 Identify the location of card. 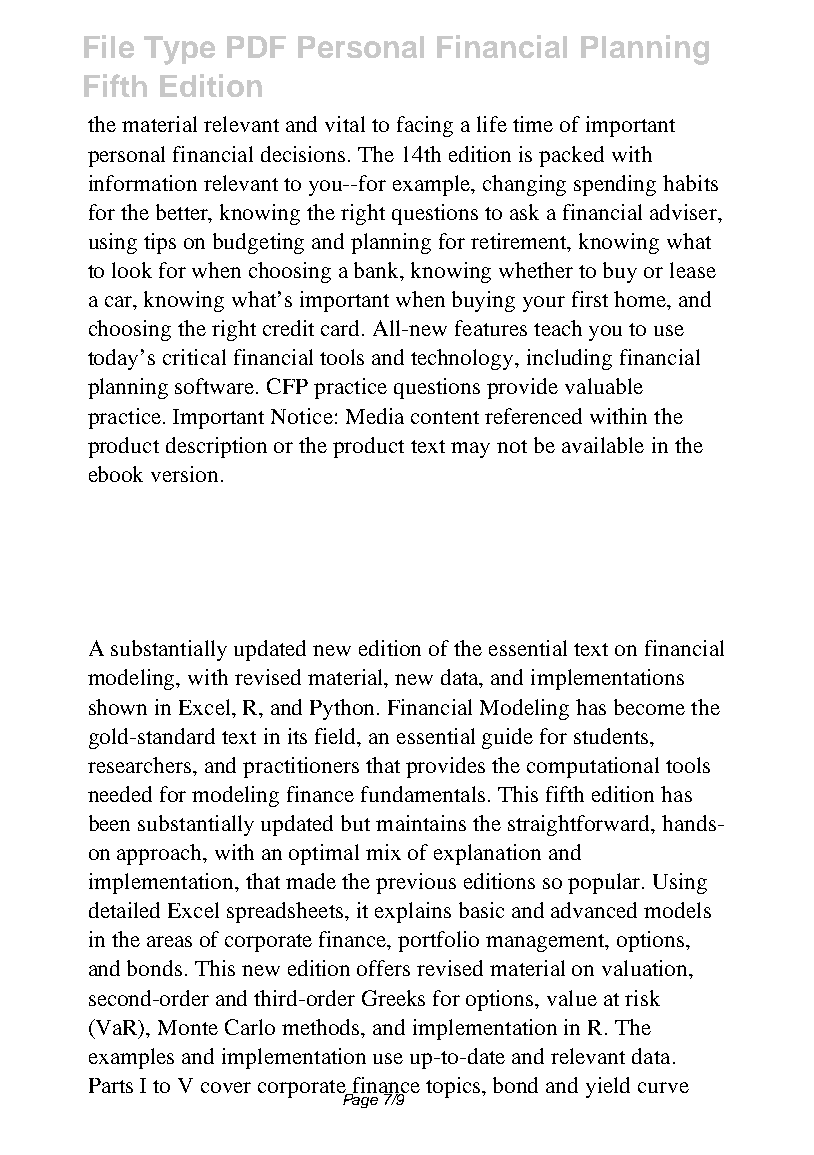
(342, 328).
